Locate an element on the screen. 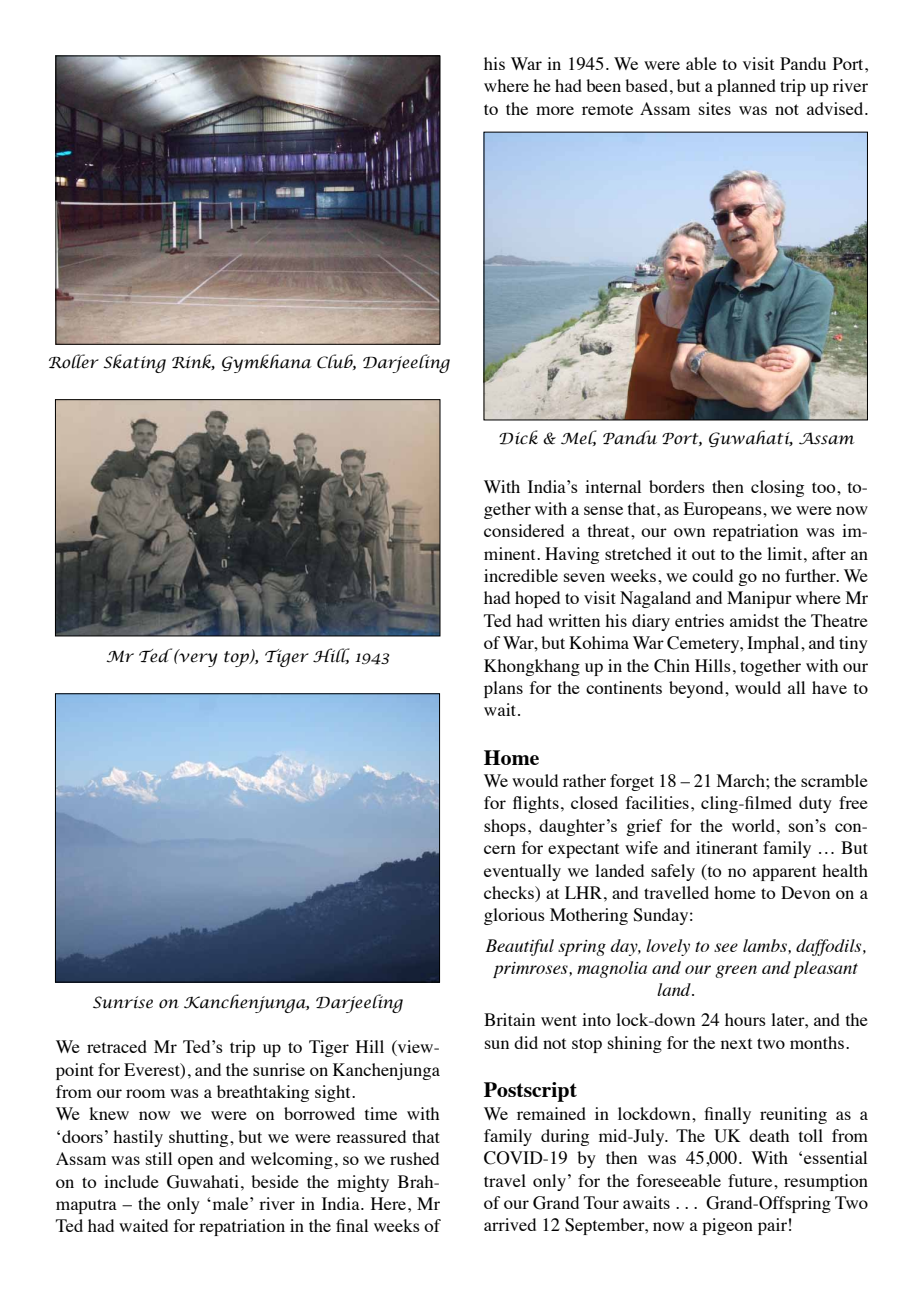 The width and height of the screenshot is (924, 1308). very is located at coordinates (197, 659).
